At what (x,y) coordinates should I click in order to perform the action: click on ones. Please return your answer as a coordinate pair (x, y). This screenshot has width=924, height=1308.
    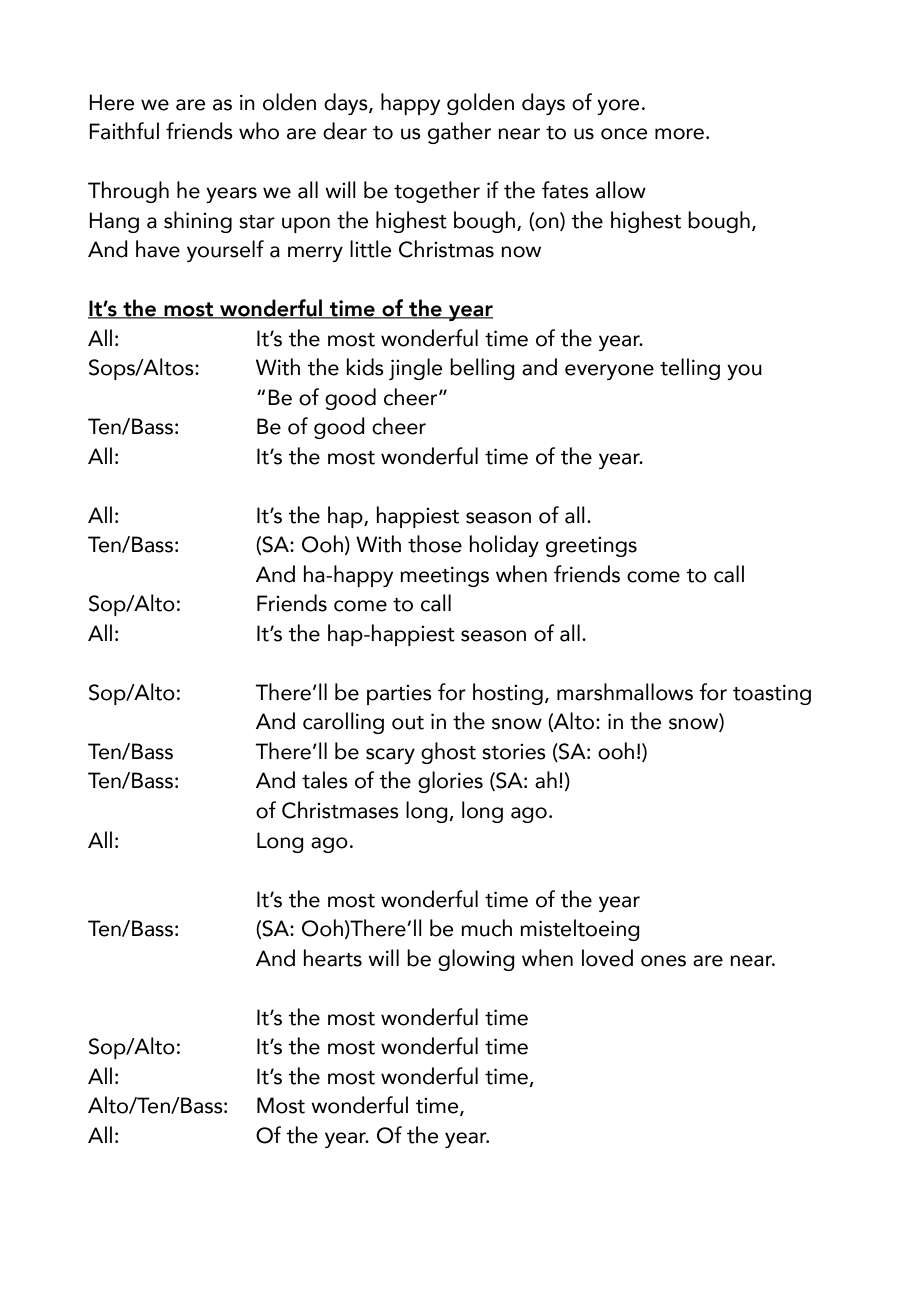
    Looking at the image, I should click on (663, 961).
